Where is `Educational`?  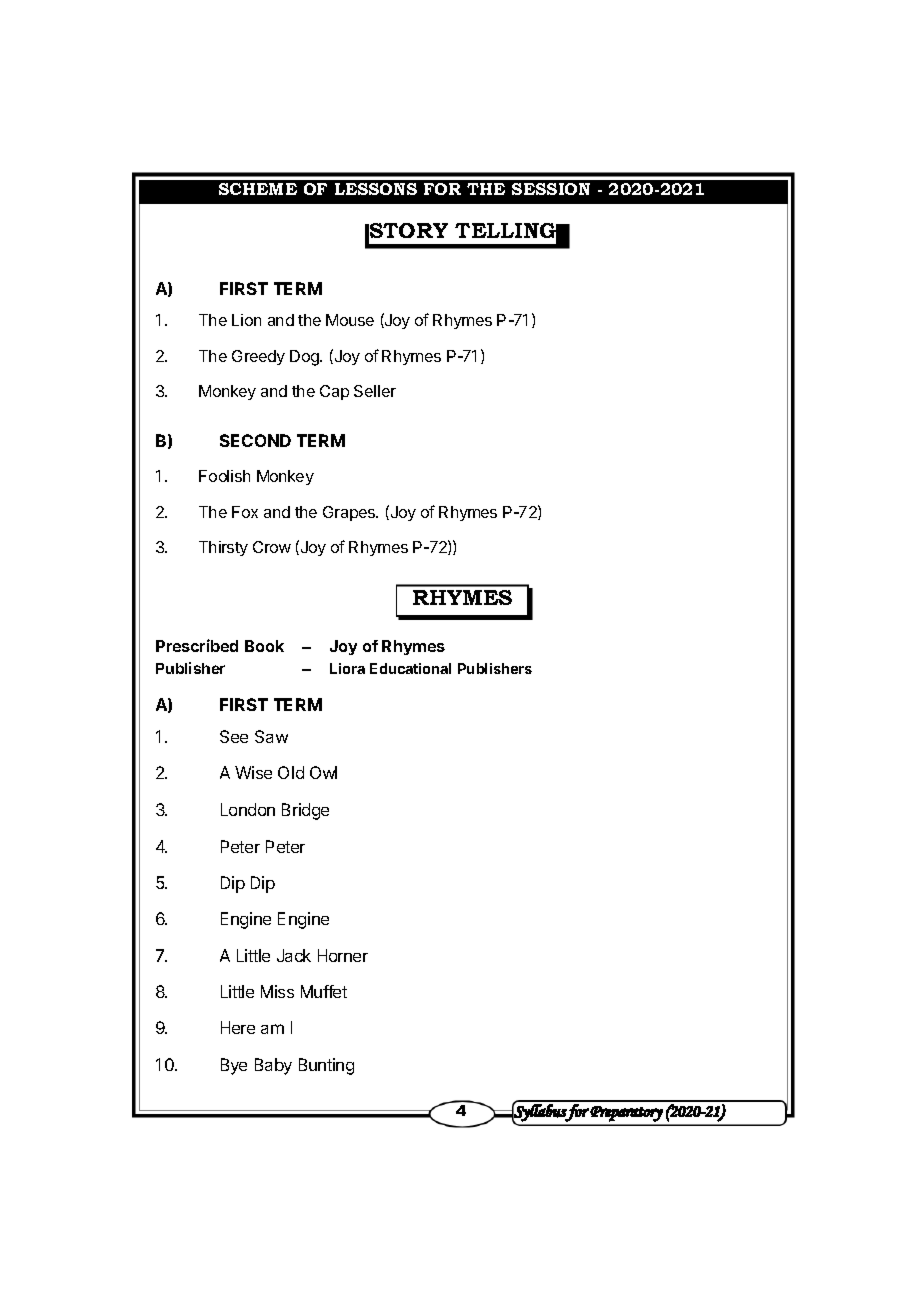
Educational is located at coordinates (410, 668).
